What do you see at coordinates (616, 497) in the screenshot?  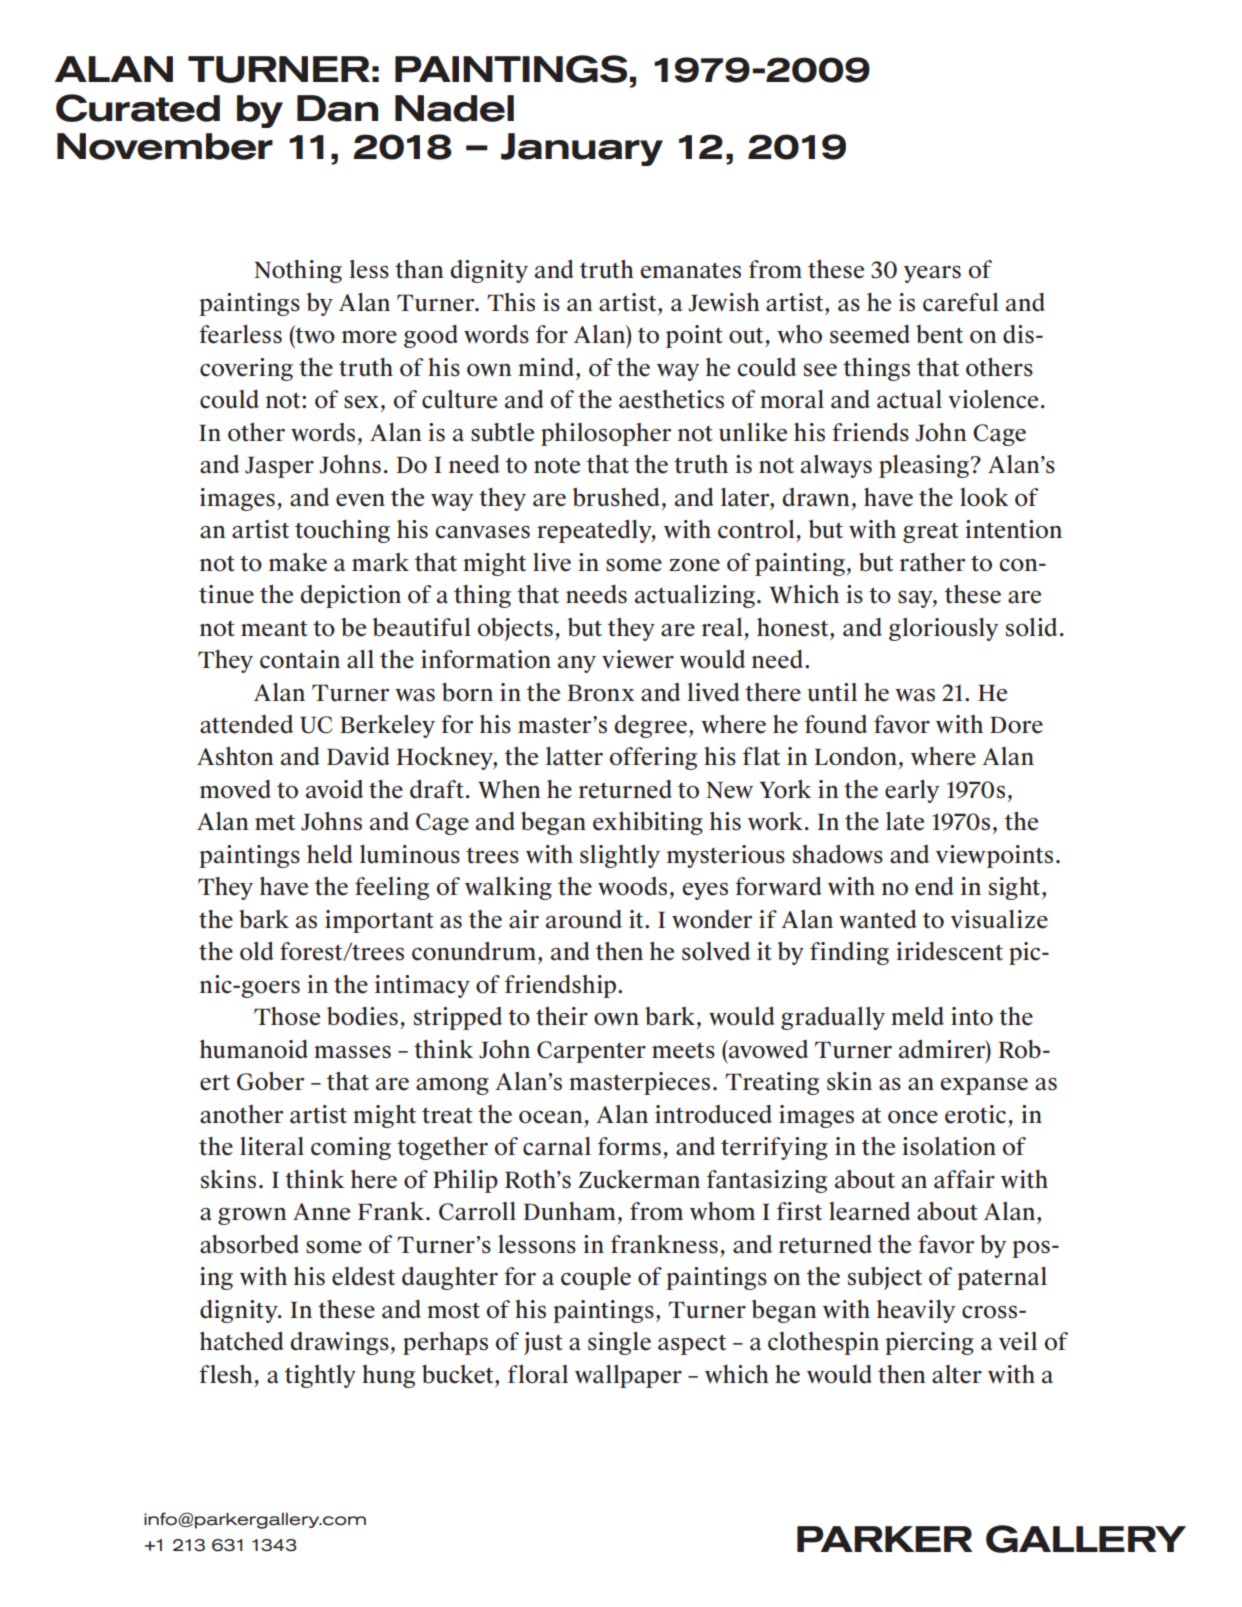 I see `brushed` at bounding box center [616, 497].
